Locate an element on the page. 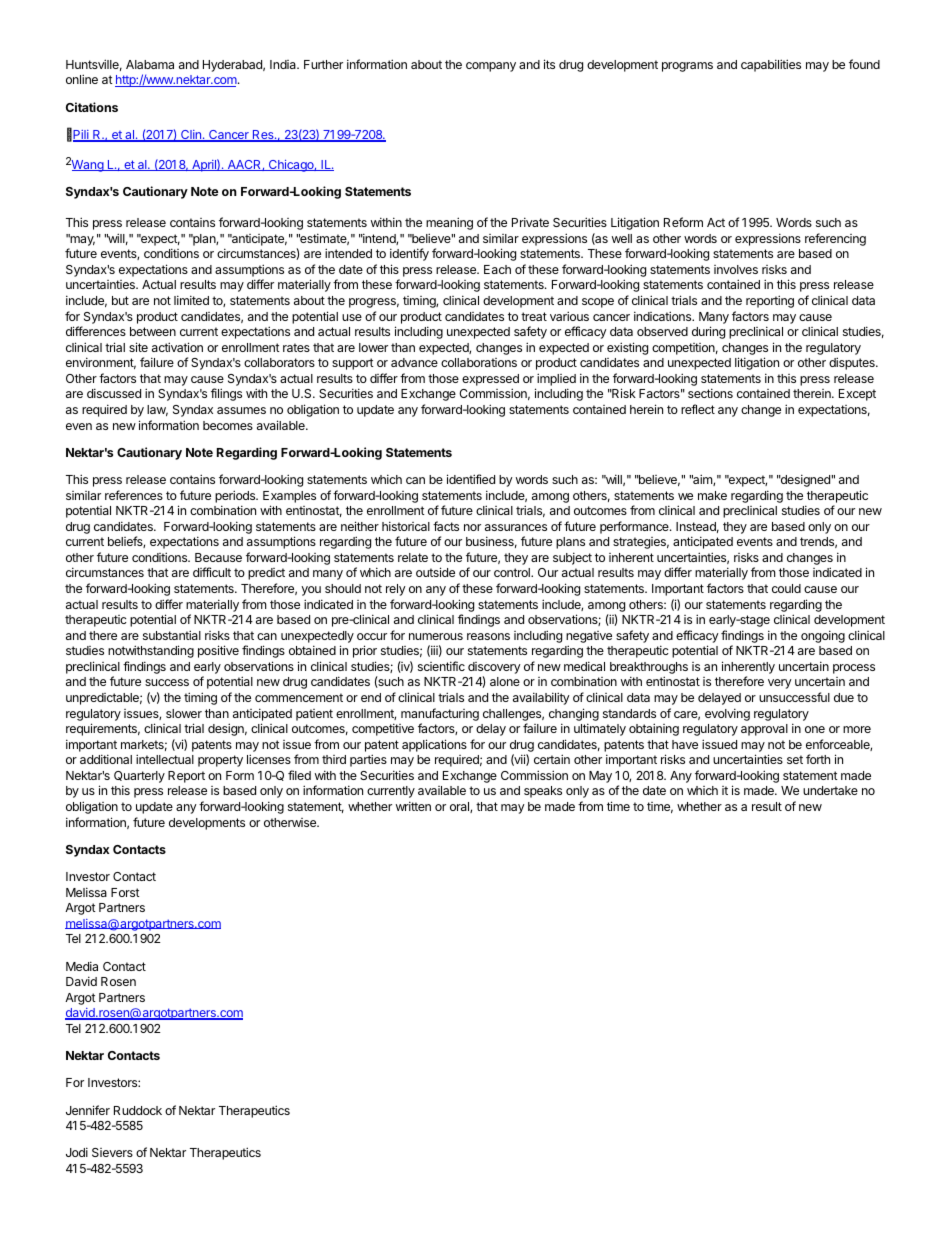 This page has width=952, height=1233. Jodi is located at coordinates (77, 1152).
